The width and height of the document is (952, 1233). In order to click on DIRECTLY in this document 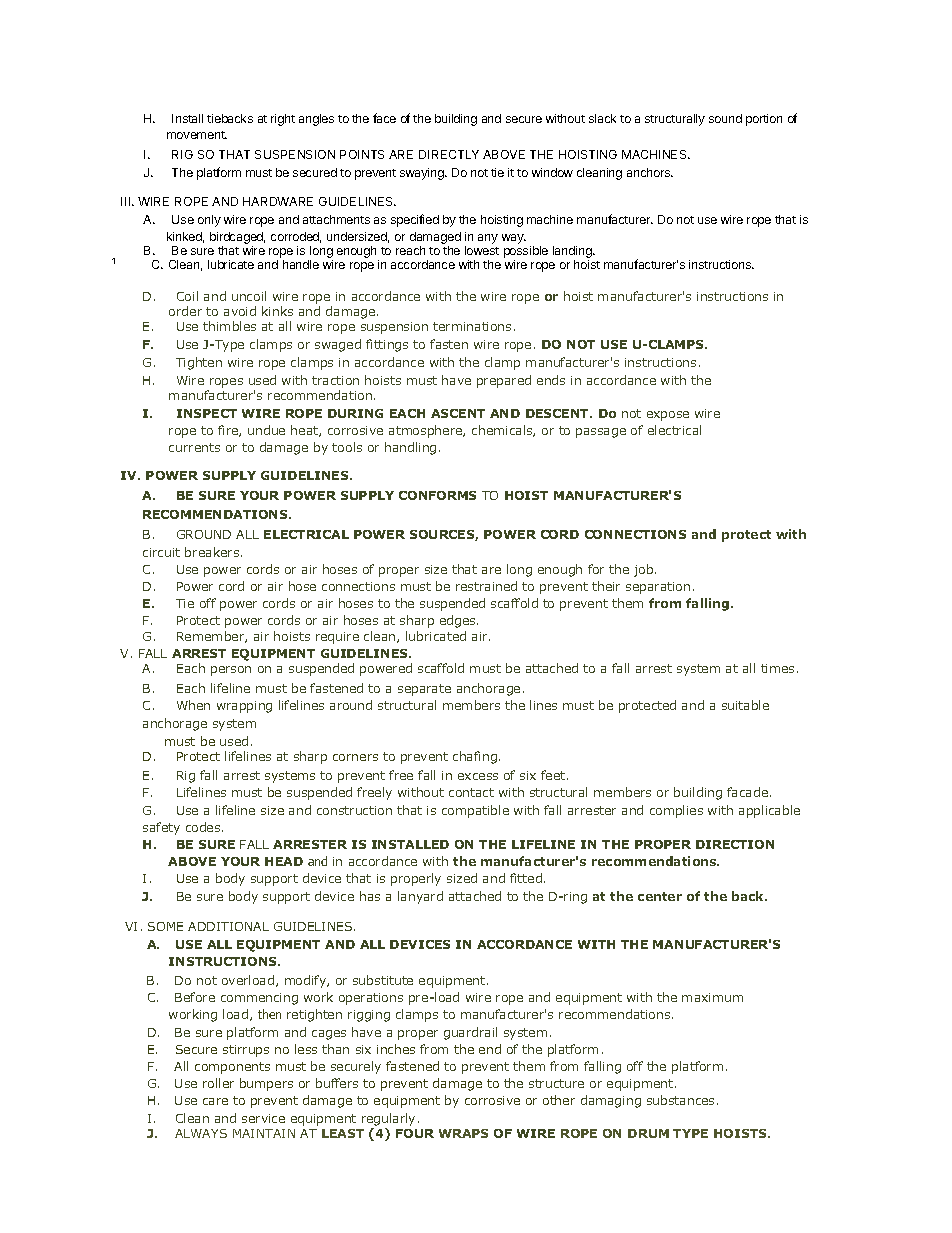, I will do `click(449, 154)`.
